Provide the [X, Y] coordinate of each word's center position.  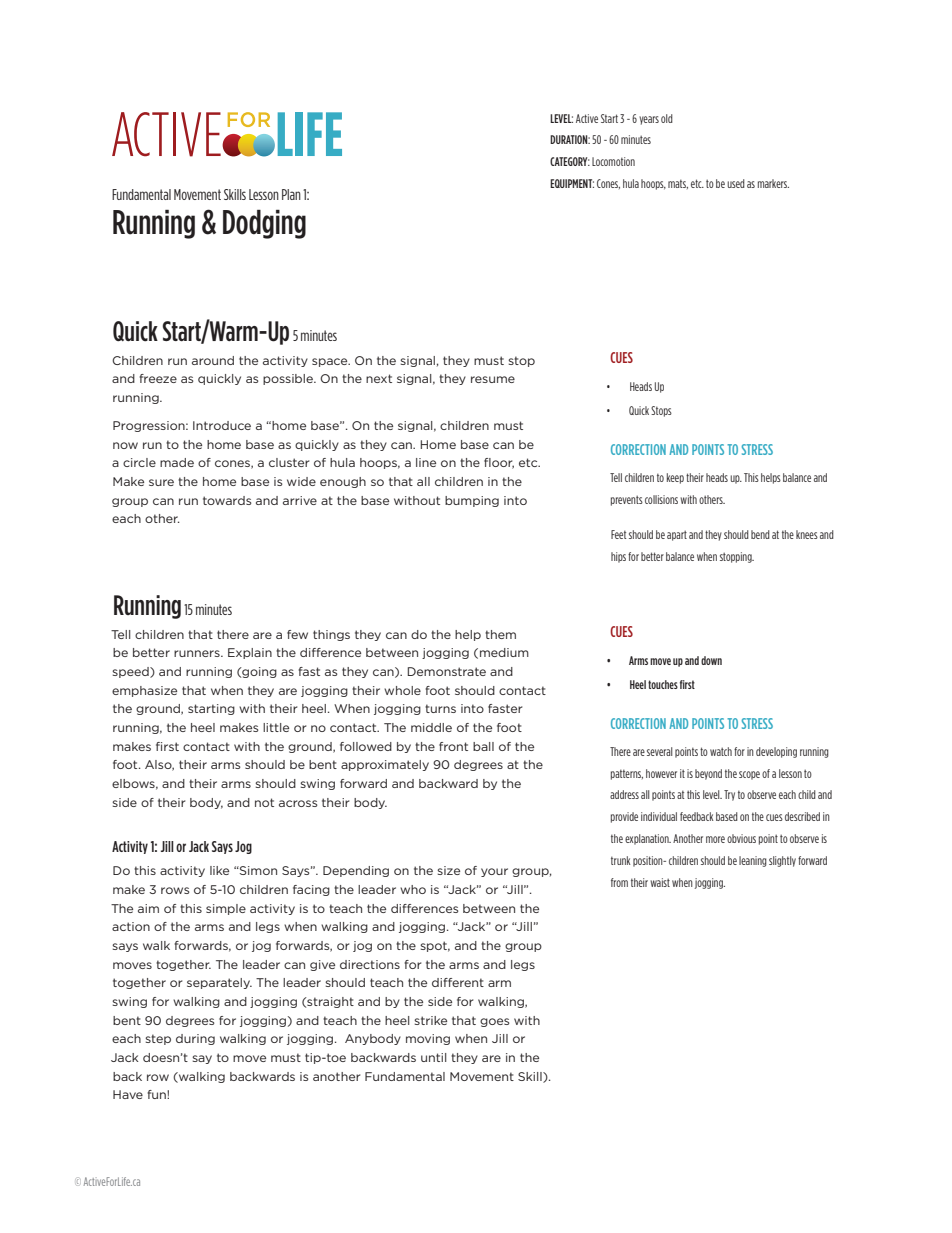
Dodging [264, 224]
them [500, 634]
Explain [250, 653]
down [711, 660]
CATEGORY [570, 161]
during [195, 1039]
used [736, 183]
